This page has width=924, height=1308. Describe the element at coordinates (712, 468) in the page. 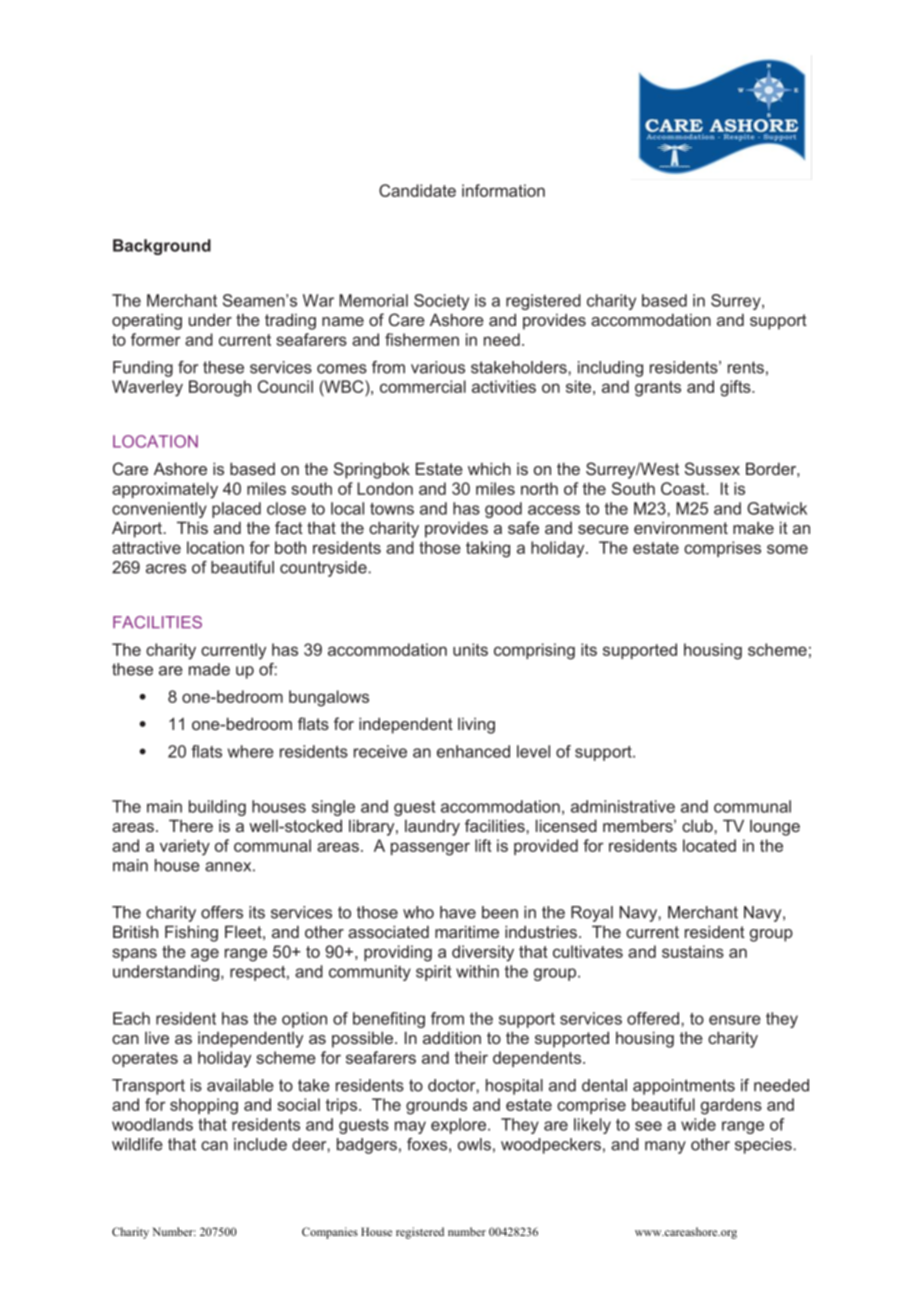

I see `Sussex` at that location.
